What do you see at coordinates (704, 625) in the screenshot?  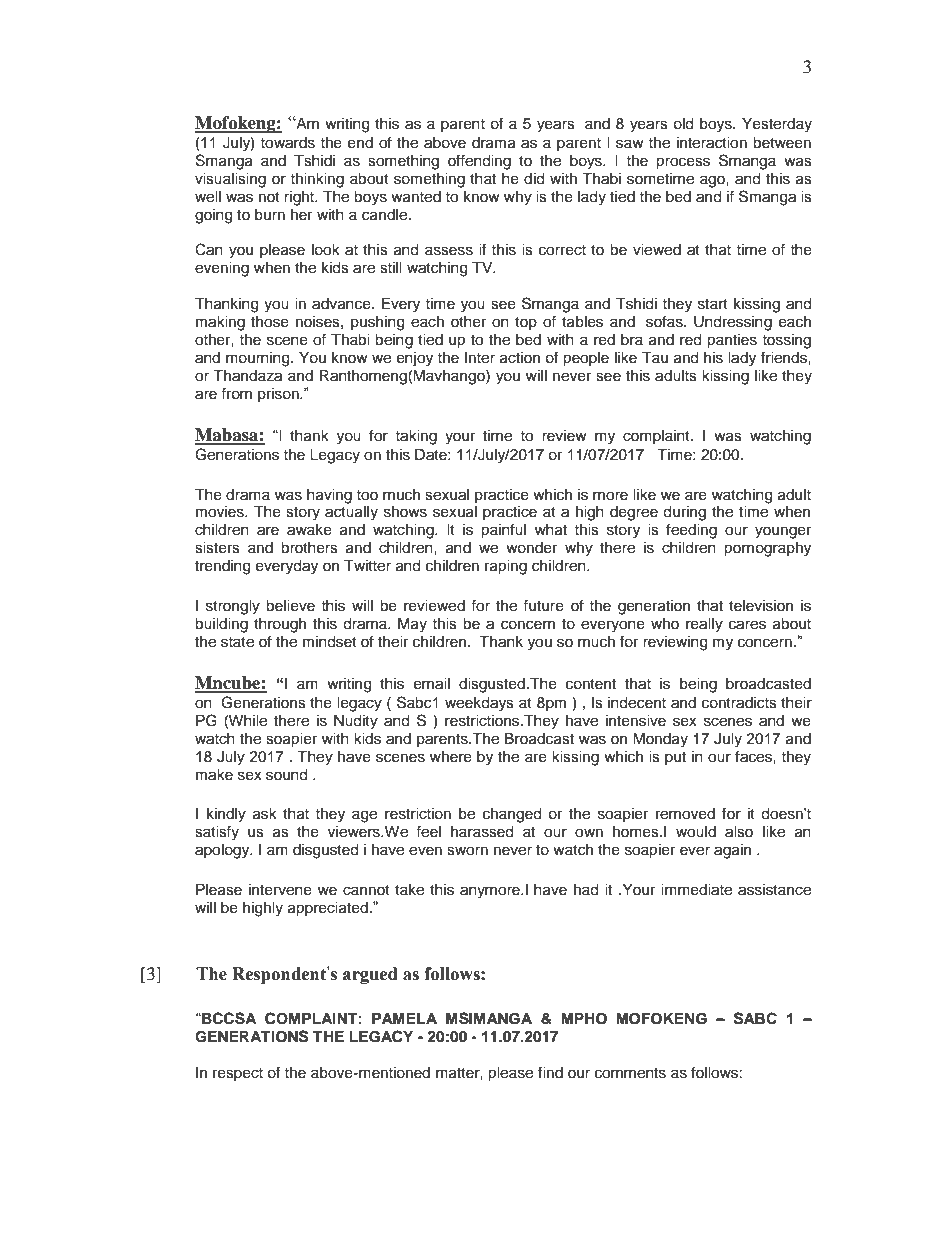 I see `really` at bounding box center [704, 625].
